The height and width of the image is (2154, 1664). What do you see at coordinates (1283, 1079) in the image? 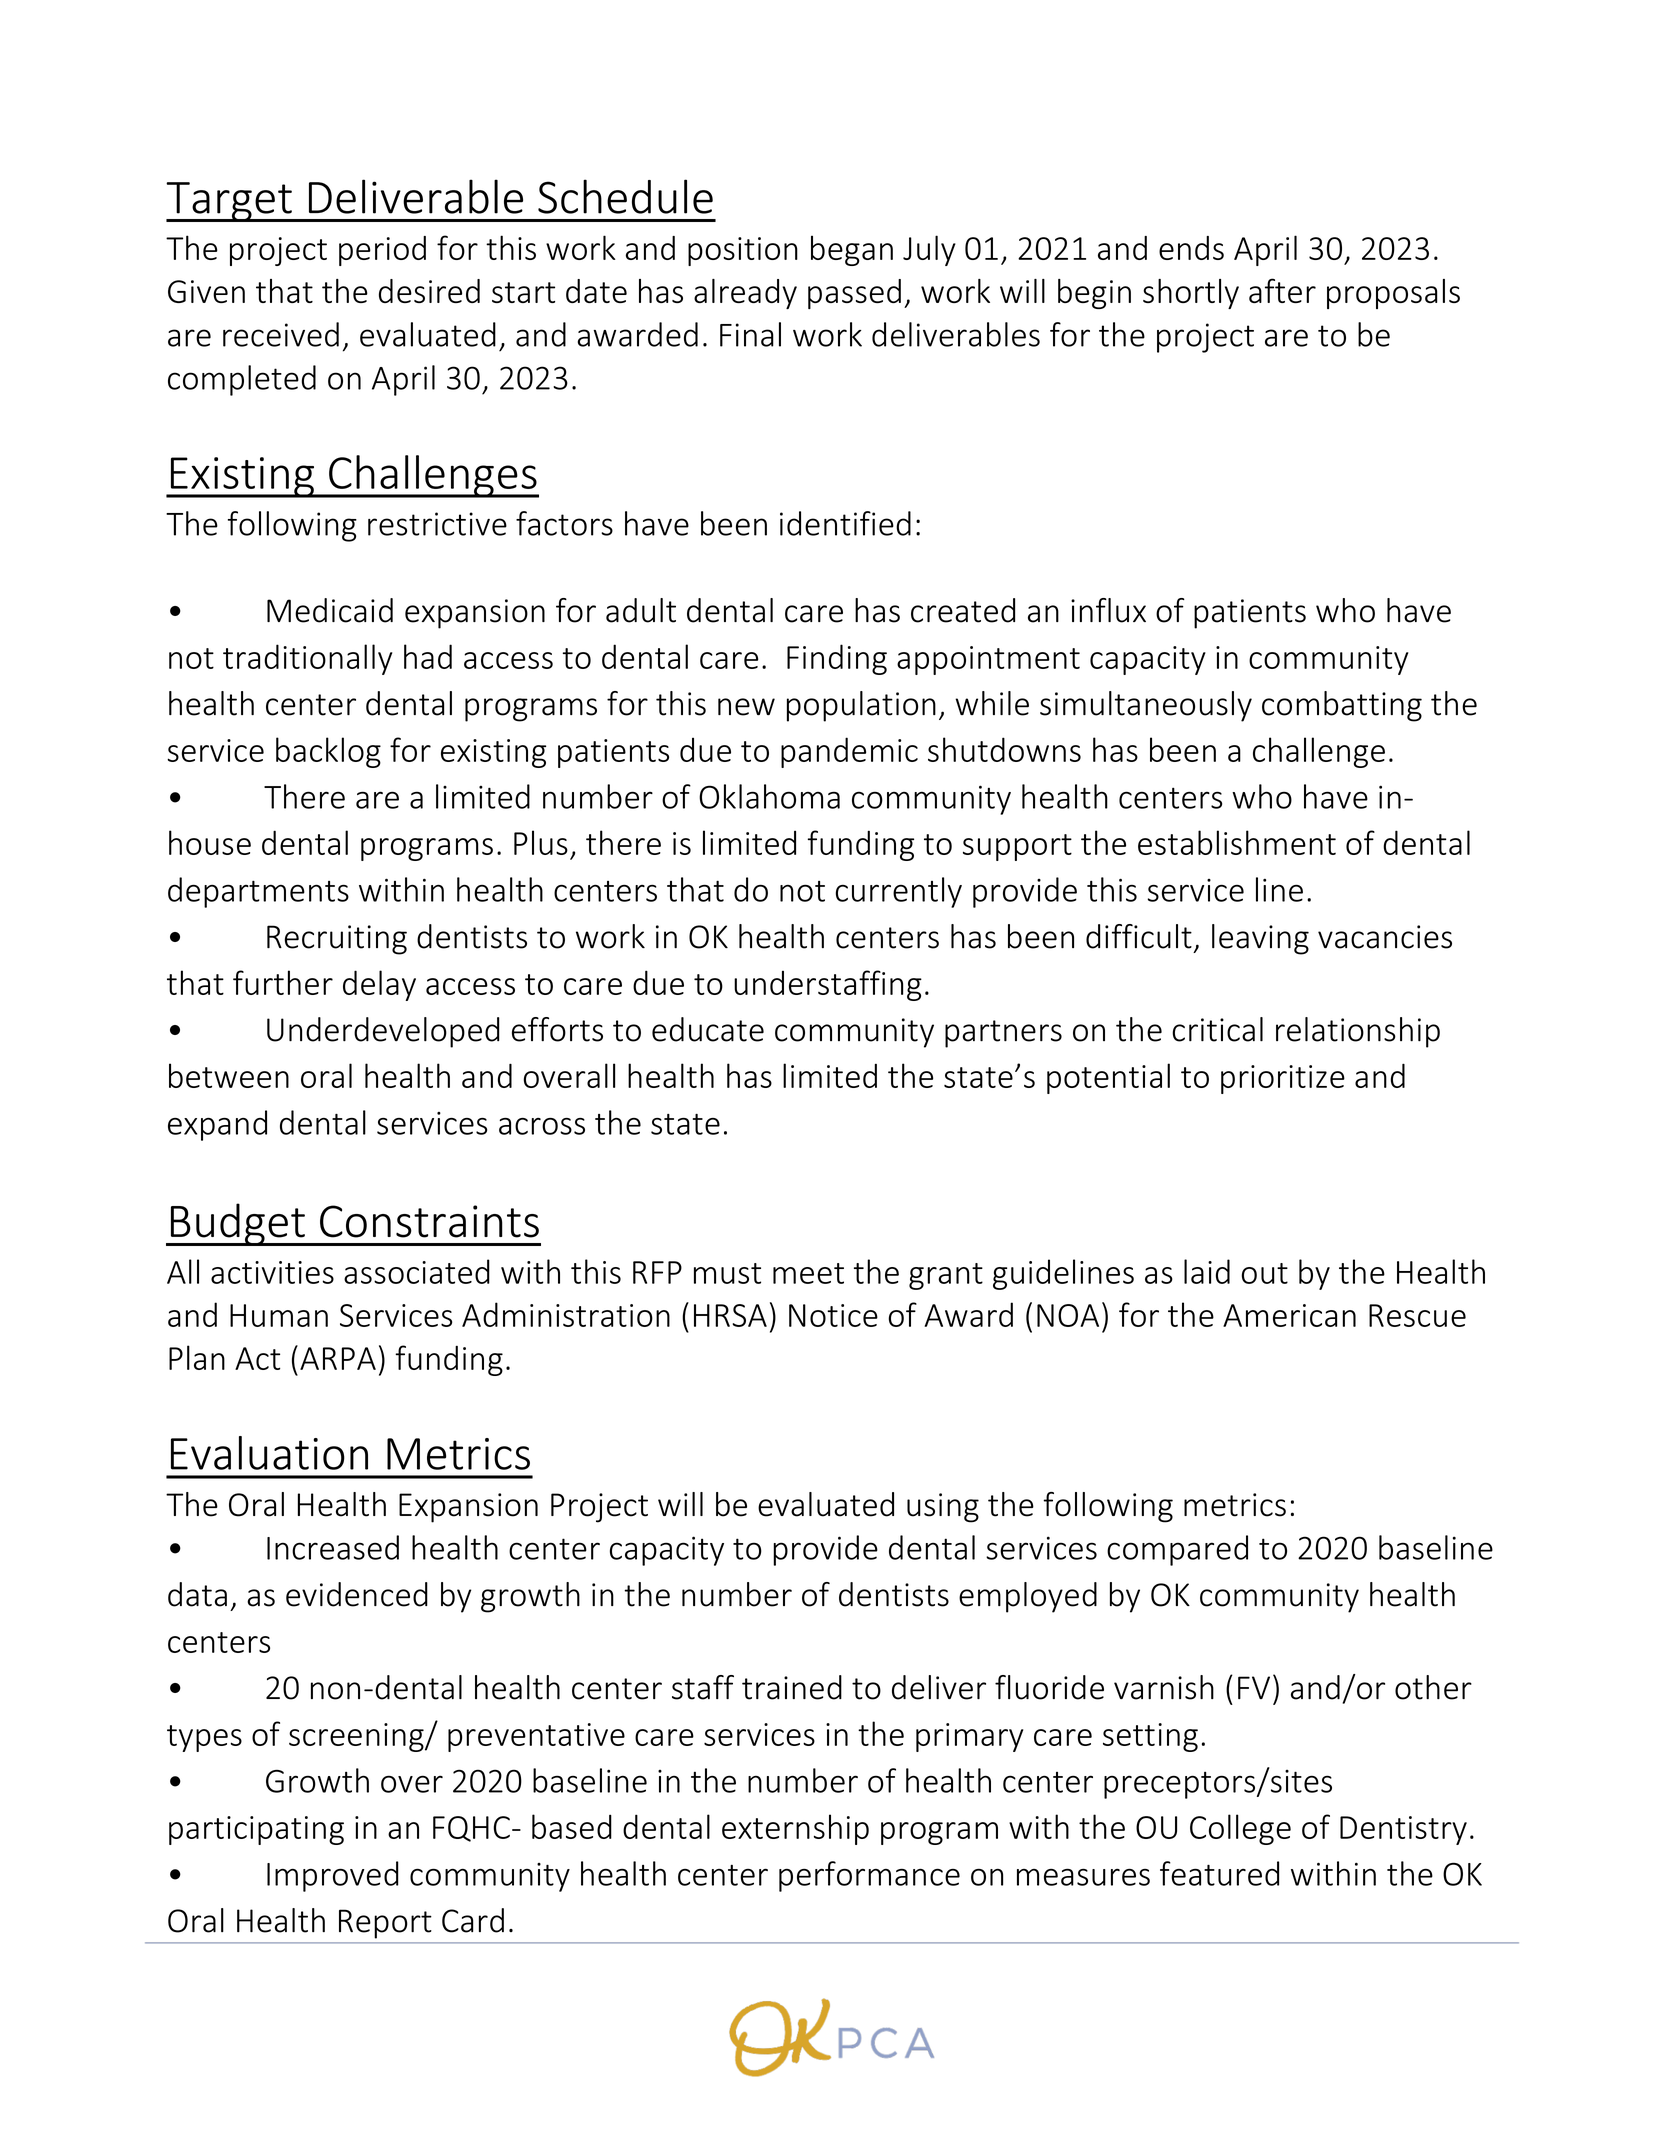
I see `prioritize` at bounding box center [1283, 1079].
